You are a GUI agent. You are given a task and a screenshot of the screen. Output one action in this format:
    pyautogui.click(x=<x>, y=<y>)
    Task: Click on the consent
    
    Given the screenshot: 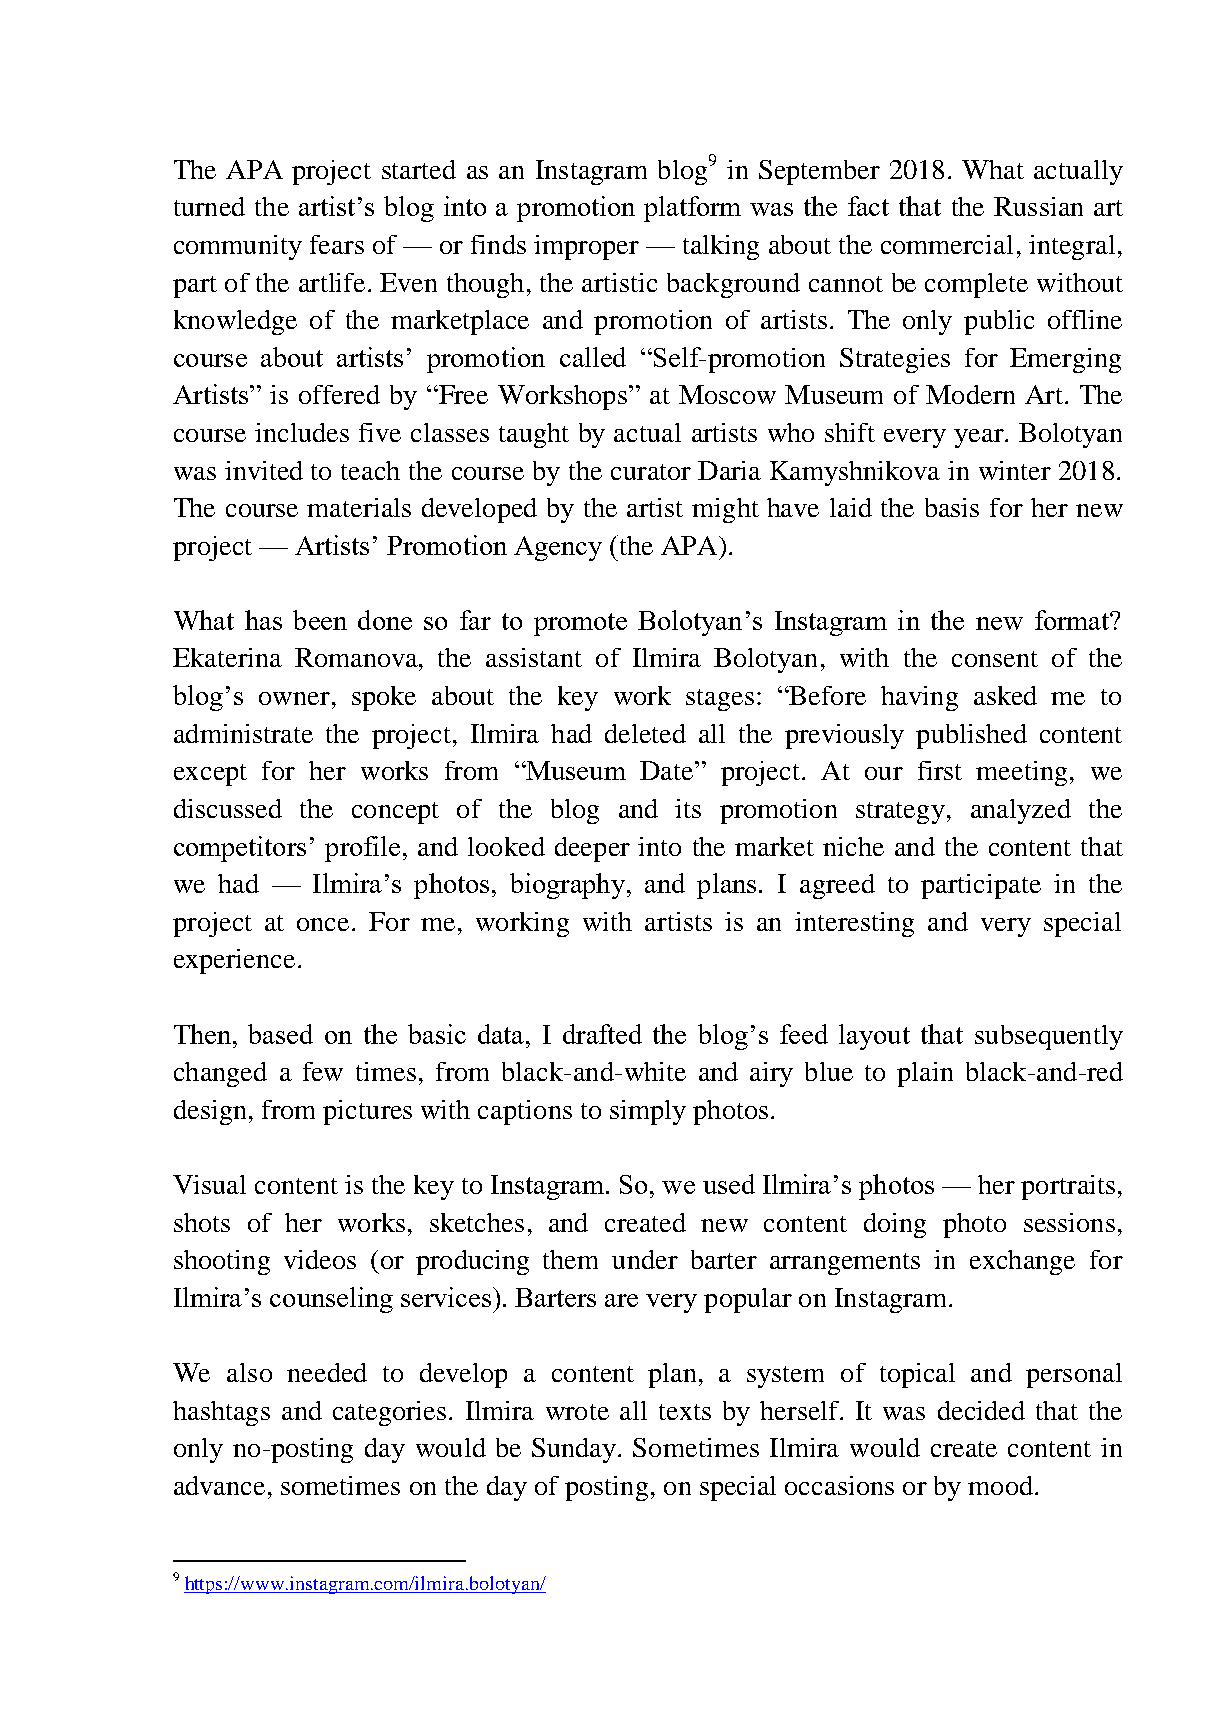 What is the action you would take?
    pyautogui.click(x=995, y=659)
